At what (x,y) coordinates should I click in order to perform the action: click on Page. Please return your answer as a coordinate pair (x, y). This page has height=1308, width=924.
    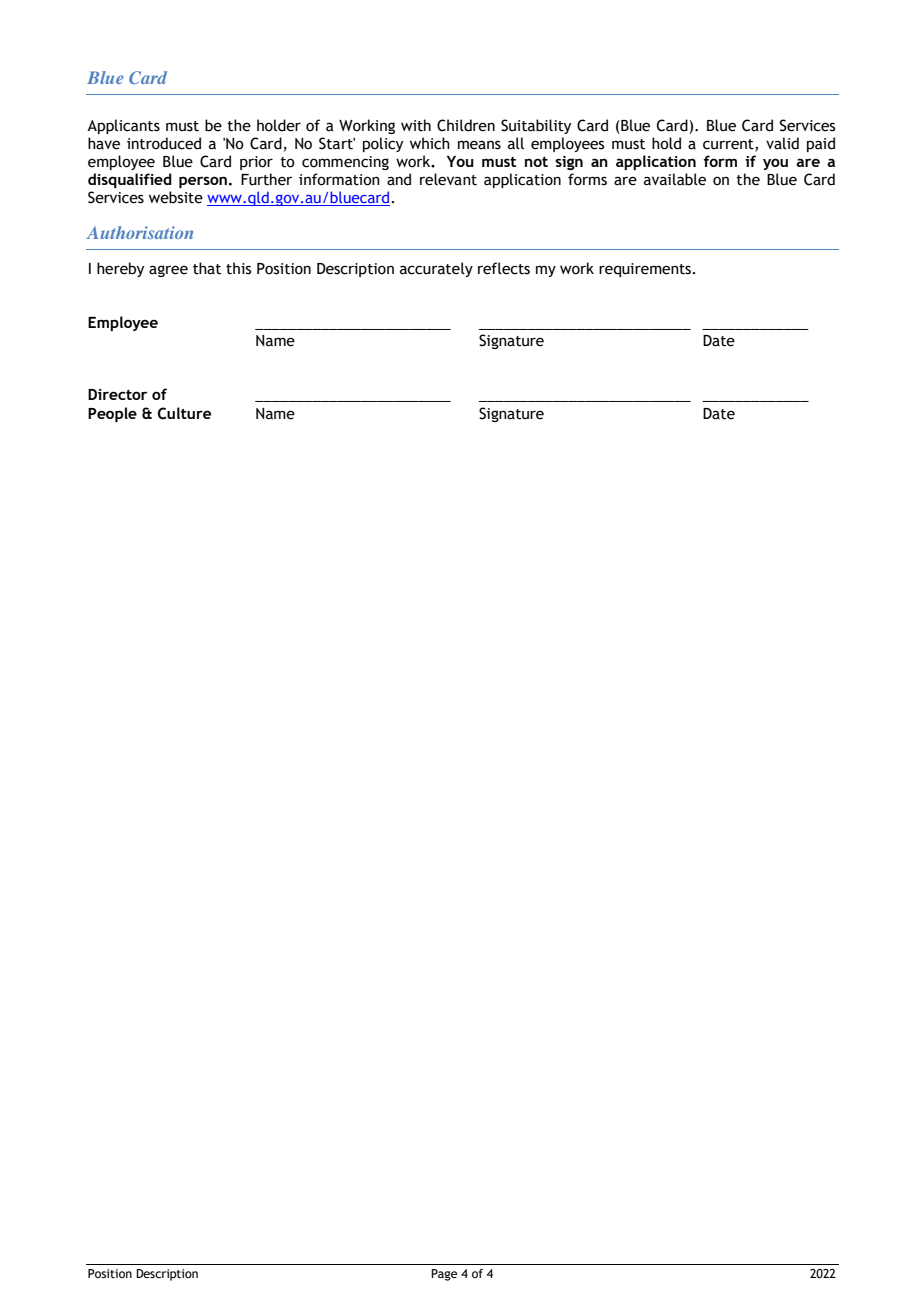
    Looking at the image, I should click on (444, 1275).
